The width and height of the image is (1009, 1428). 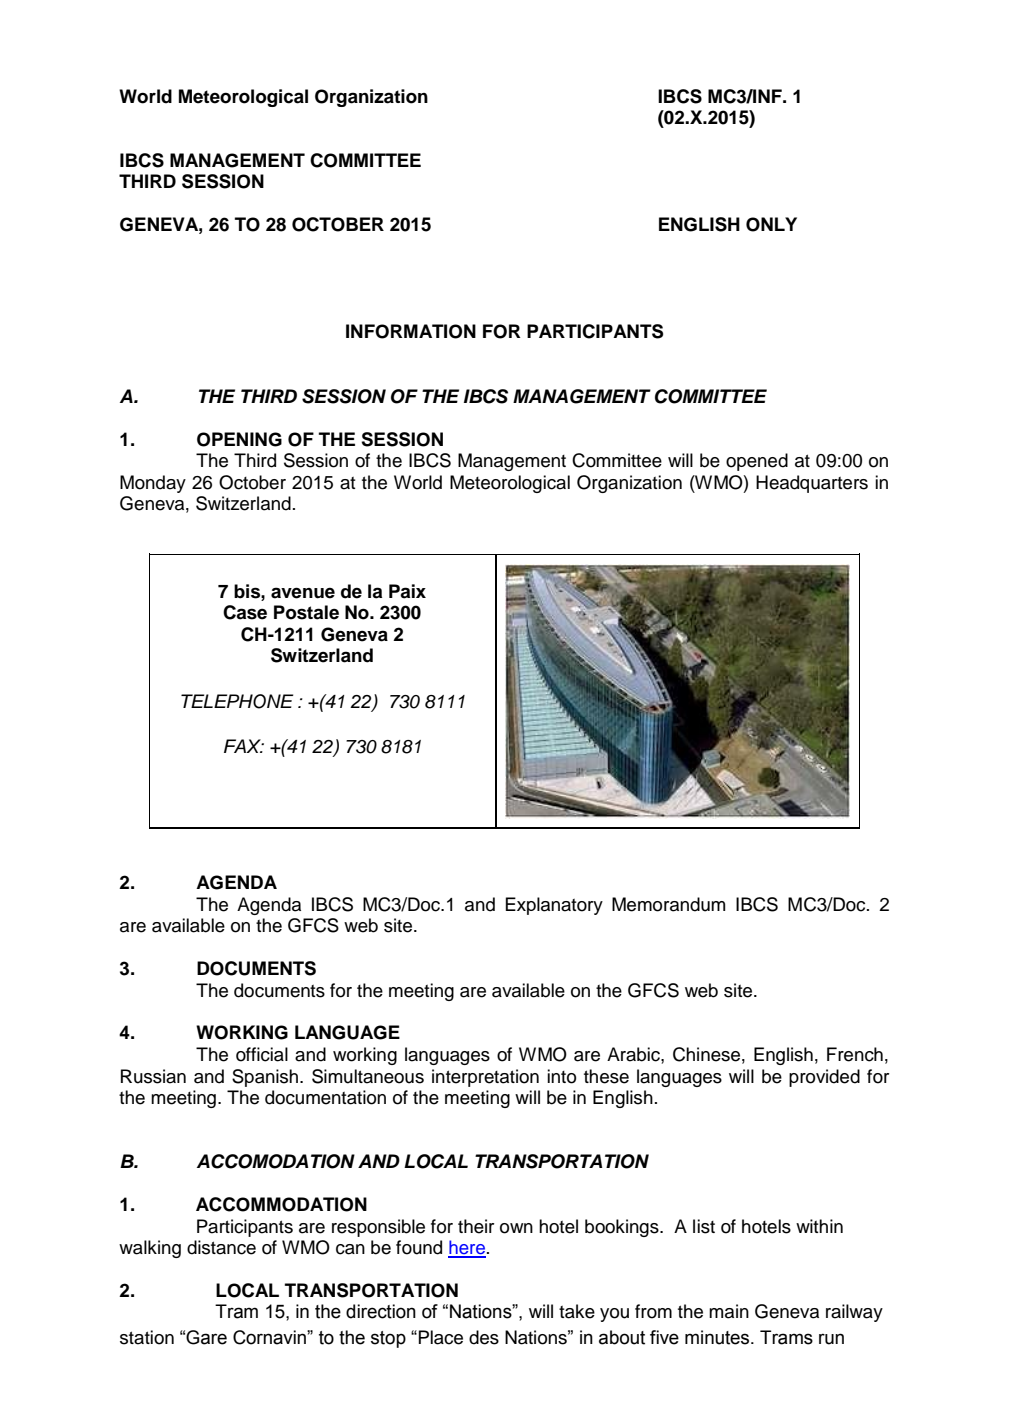 I want to click on Explanatory, so click(x=554, y=906).
